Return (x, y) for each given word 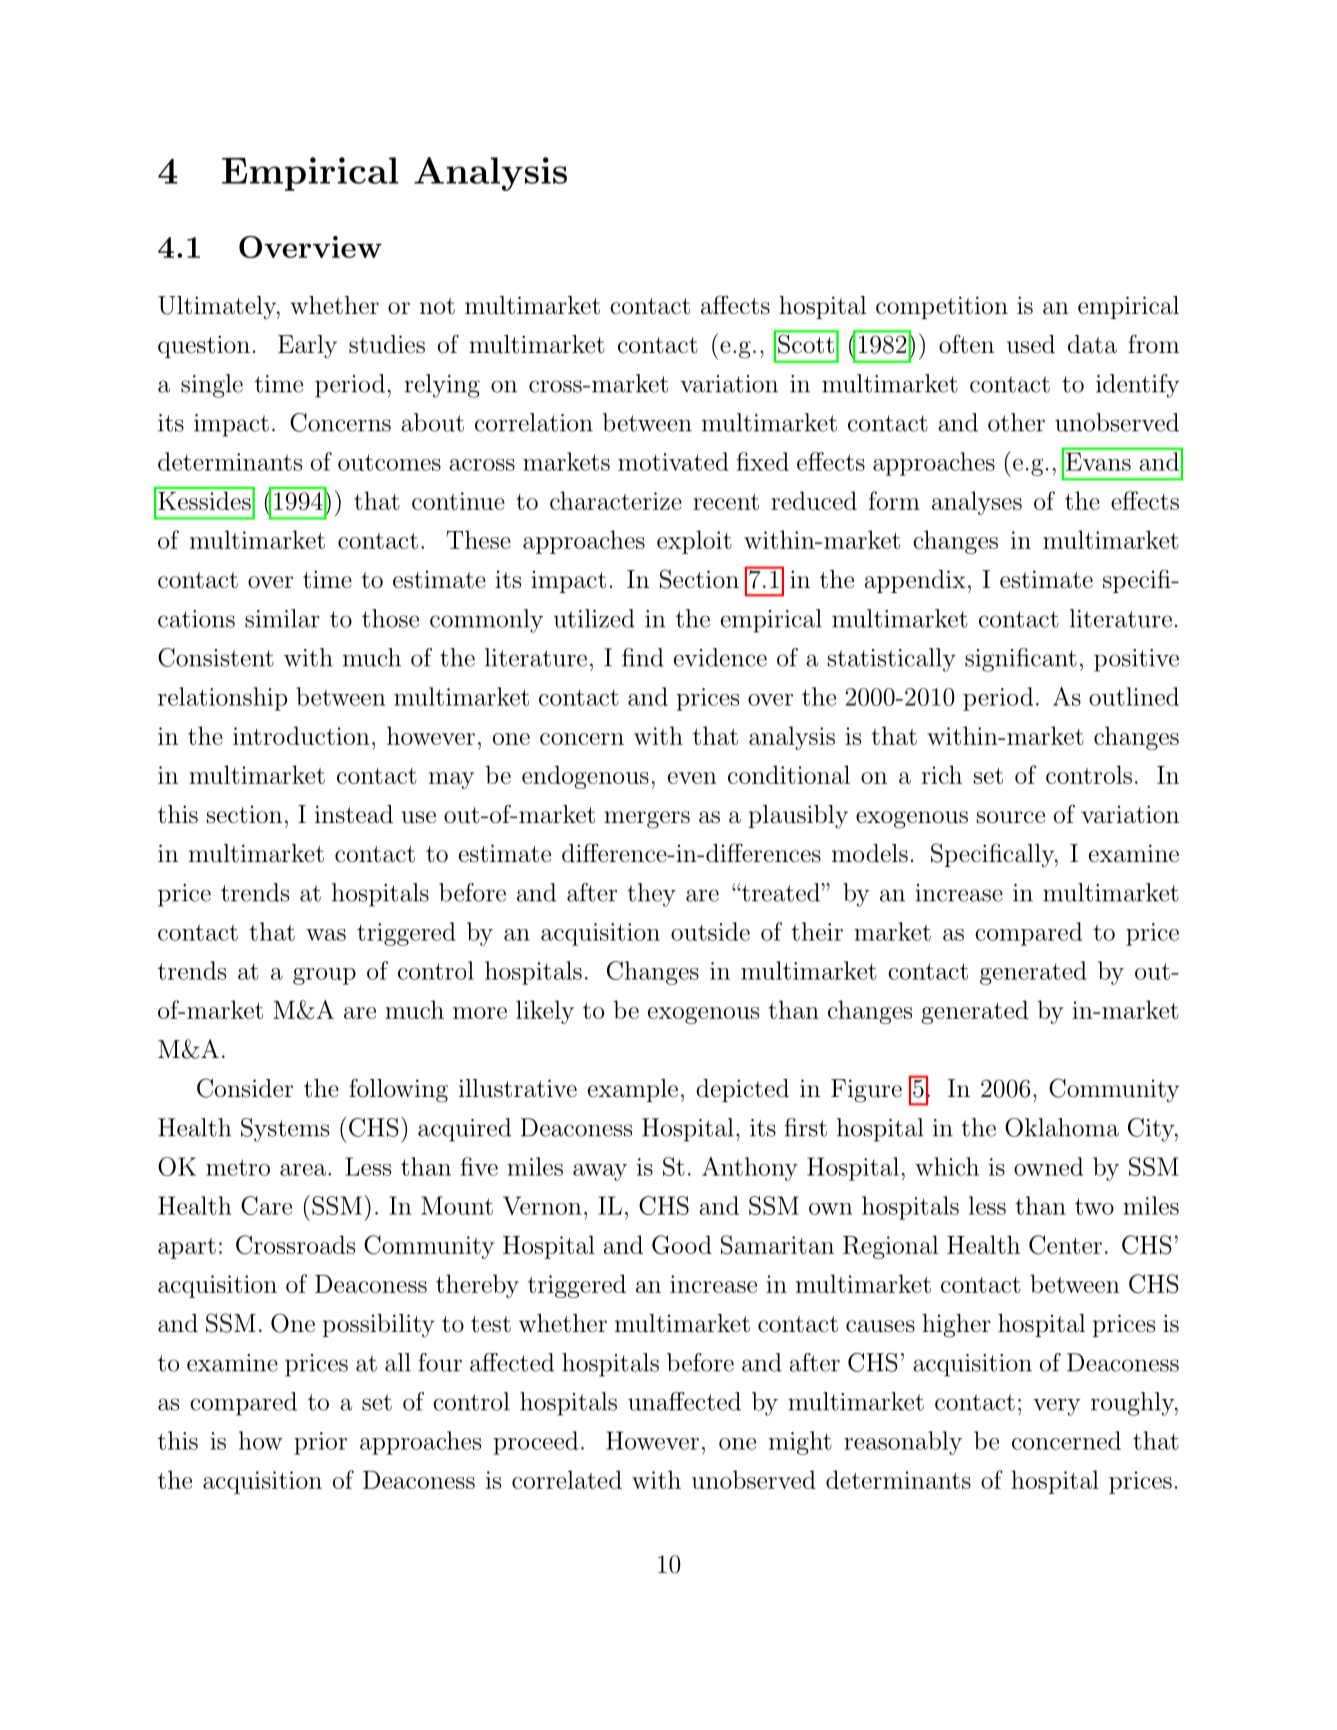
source (1011, 817)
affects (735, 305)
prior (320, 1443)
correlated (567, 1479)
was (326, 935)
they (651, 895)
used (1031, 344)
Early (307, 347)
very (1057, 1407)
